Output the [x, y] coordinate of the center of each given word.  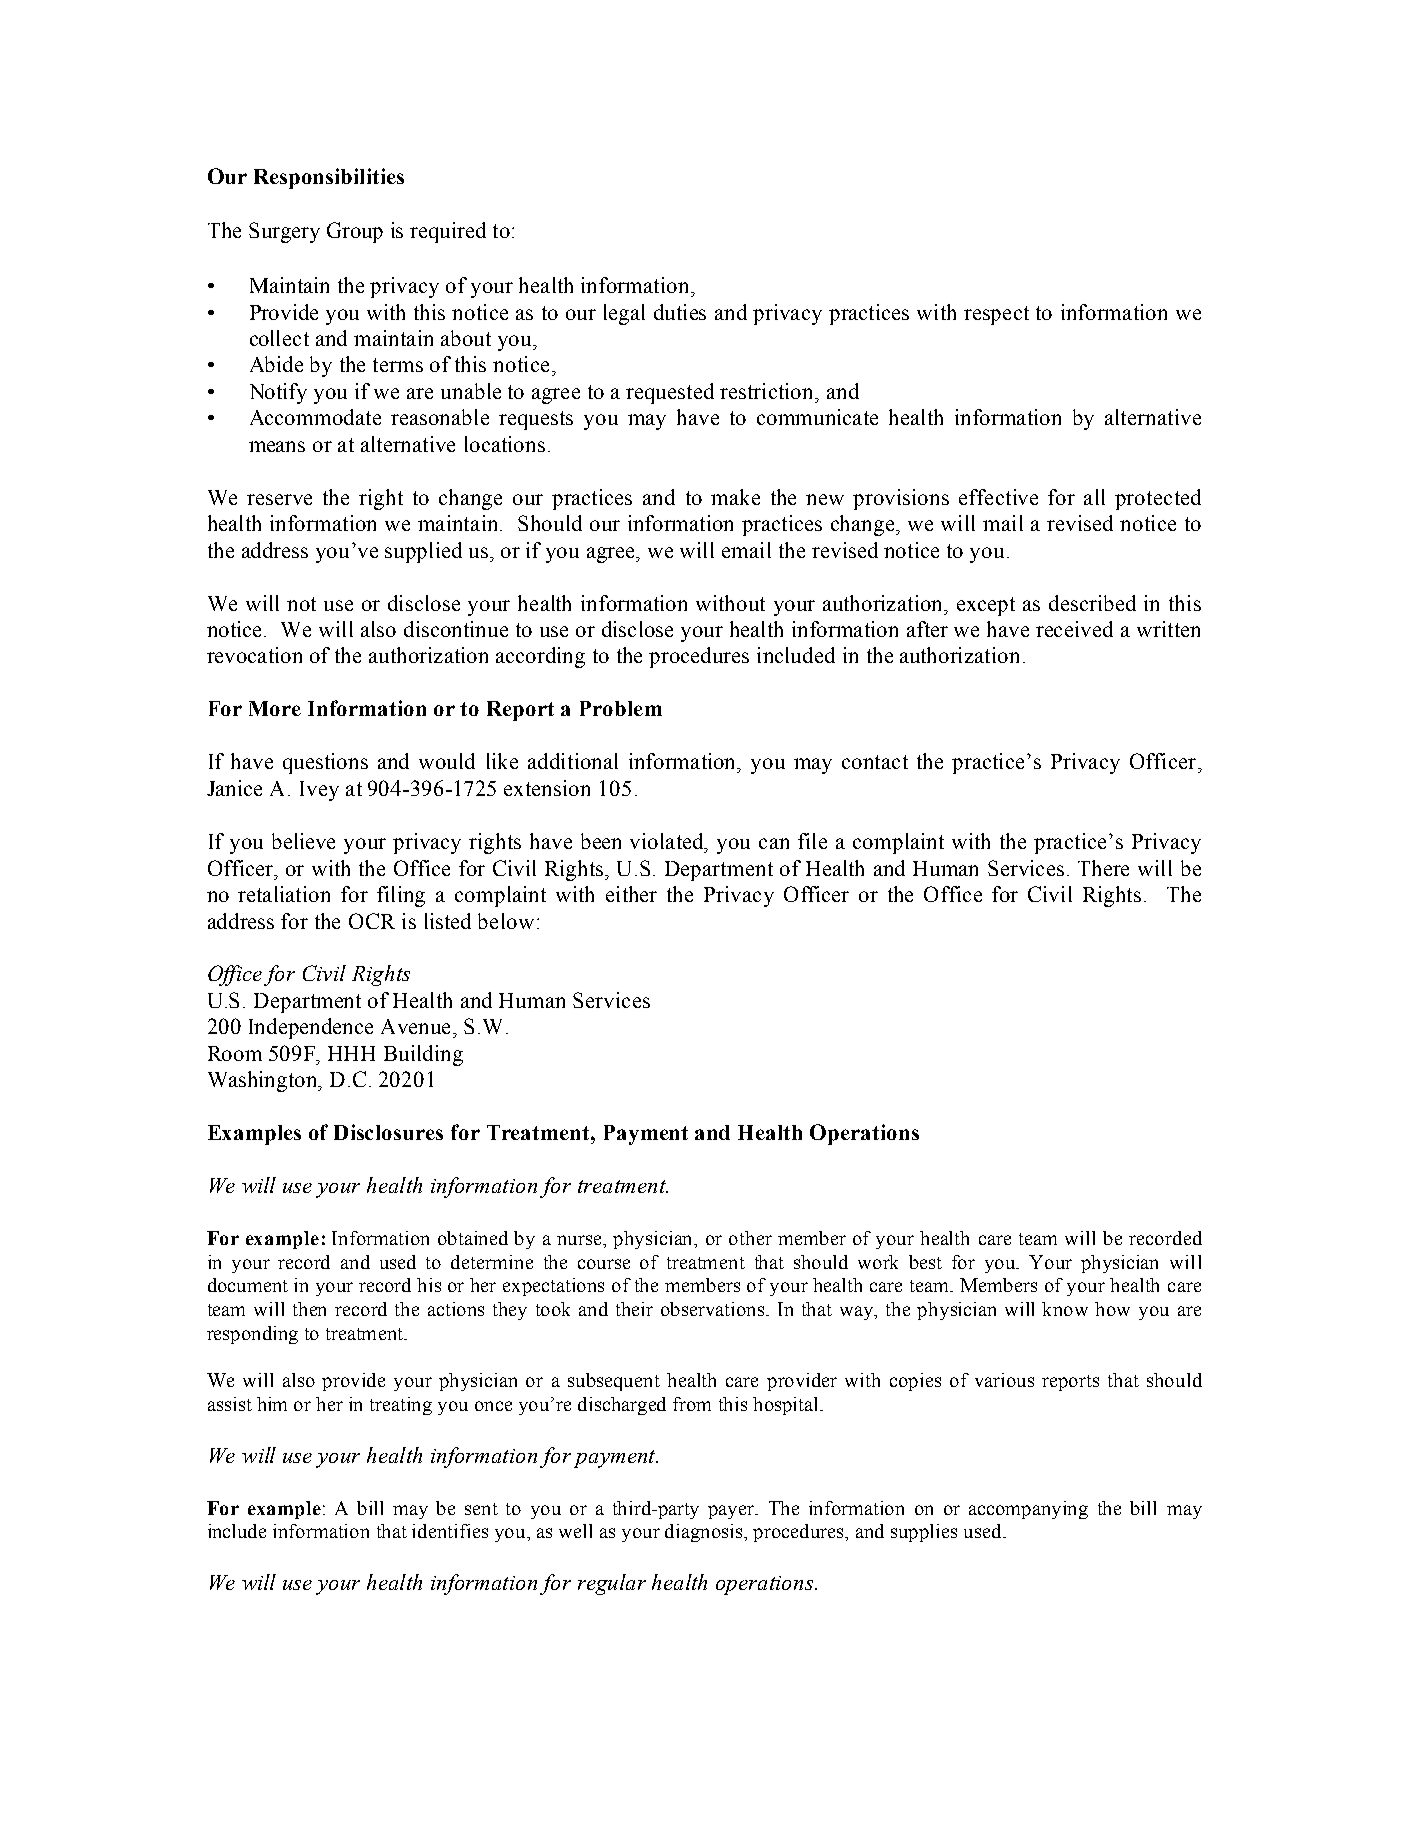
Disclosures [388, 1132]
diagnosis [705, 1533]
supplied [423, 552]
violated [668, 842]
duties [680, 312]
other [750, 1238]
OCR [372, 921]
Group [355, 232]
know [1065, 1309]
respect [996, 315]
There [1103, 868]
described [1092, 603]
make [735, 497]
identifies [450, 1531]
